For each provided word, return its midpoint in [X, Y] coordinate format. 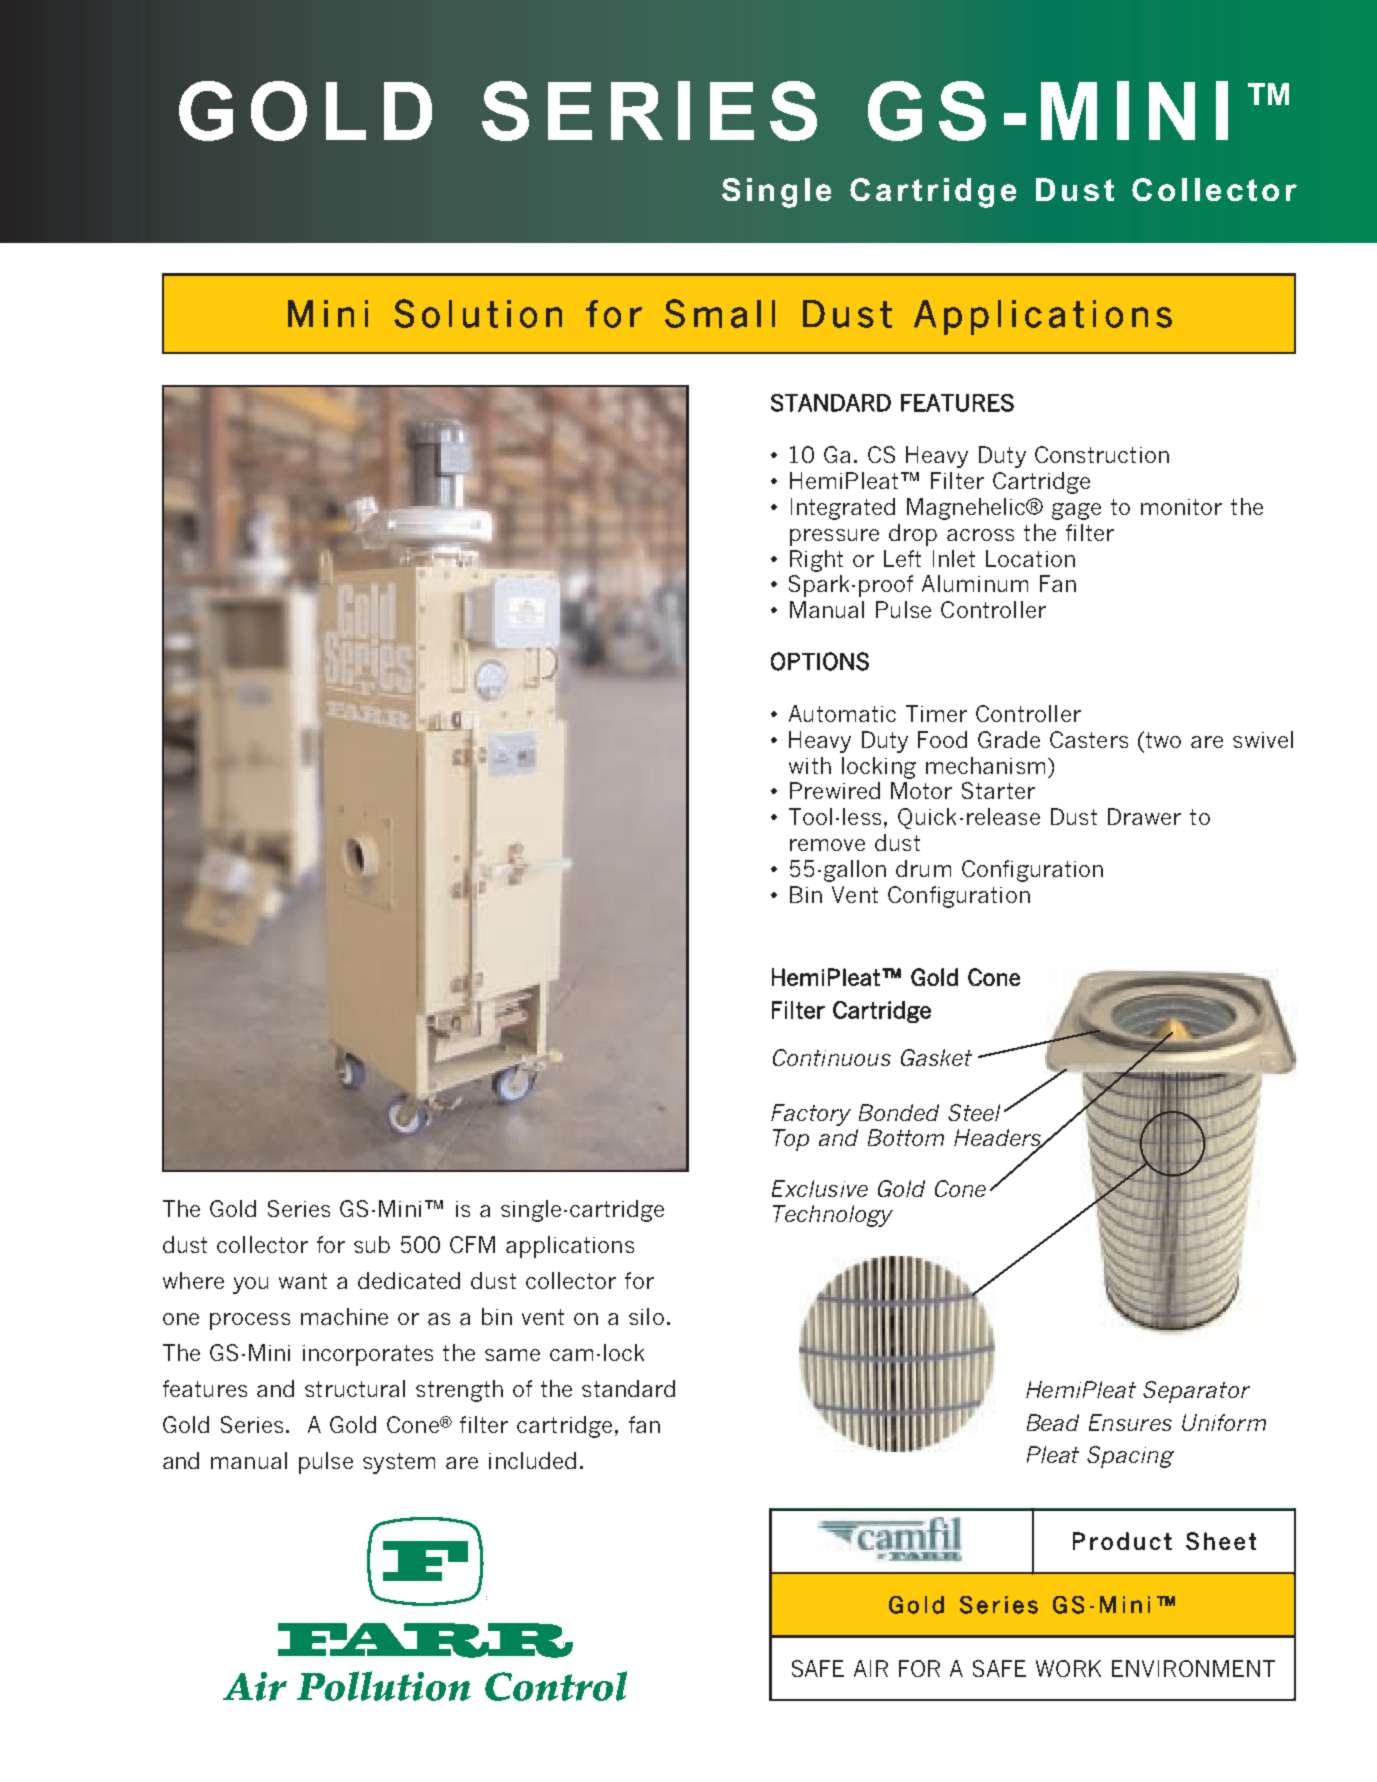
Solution [478, 313]
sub [372, 1244]
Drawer [1144, 816]
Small [720, 313]
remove [827, 845]
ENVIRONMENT [1193, 1668]
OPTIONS [820, 661]
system [399, 1463]
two [1162, 739]
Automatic [842, 713]
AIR [871, 1668]
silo [646, 1316]
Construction [1102, 454]
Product [1122, 1541]
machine [344, 1316]
